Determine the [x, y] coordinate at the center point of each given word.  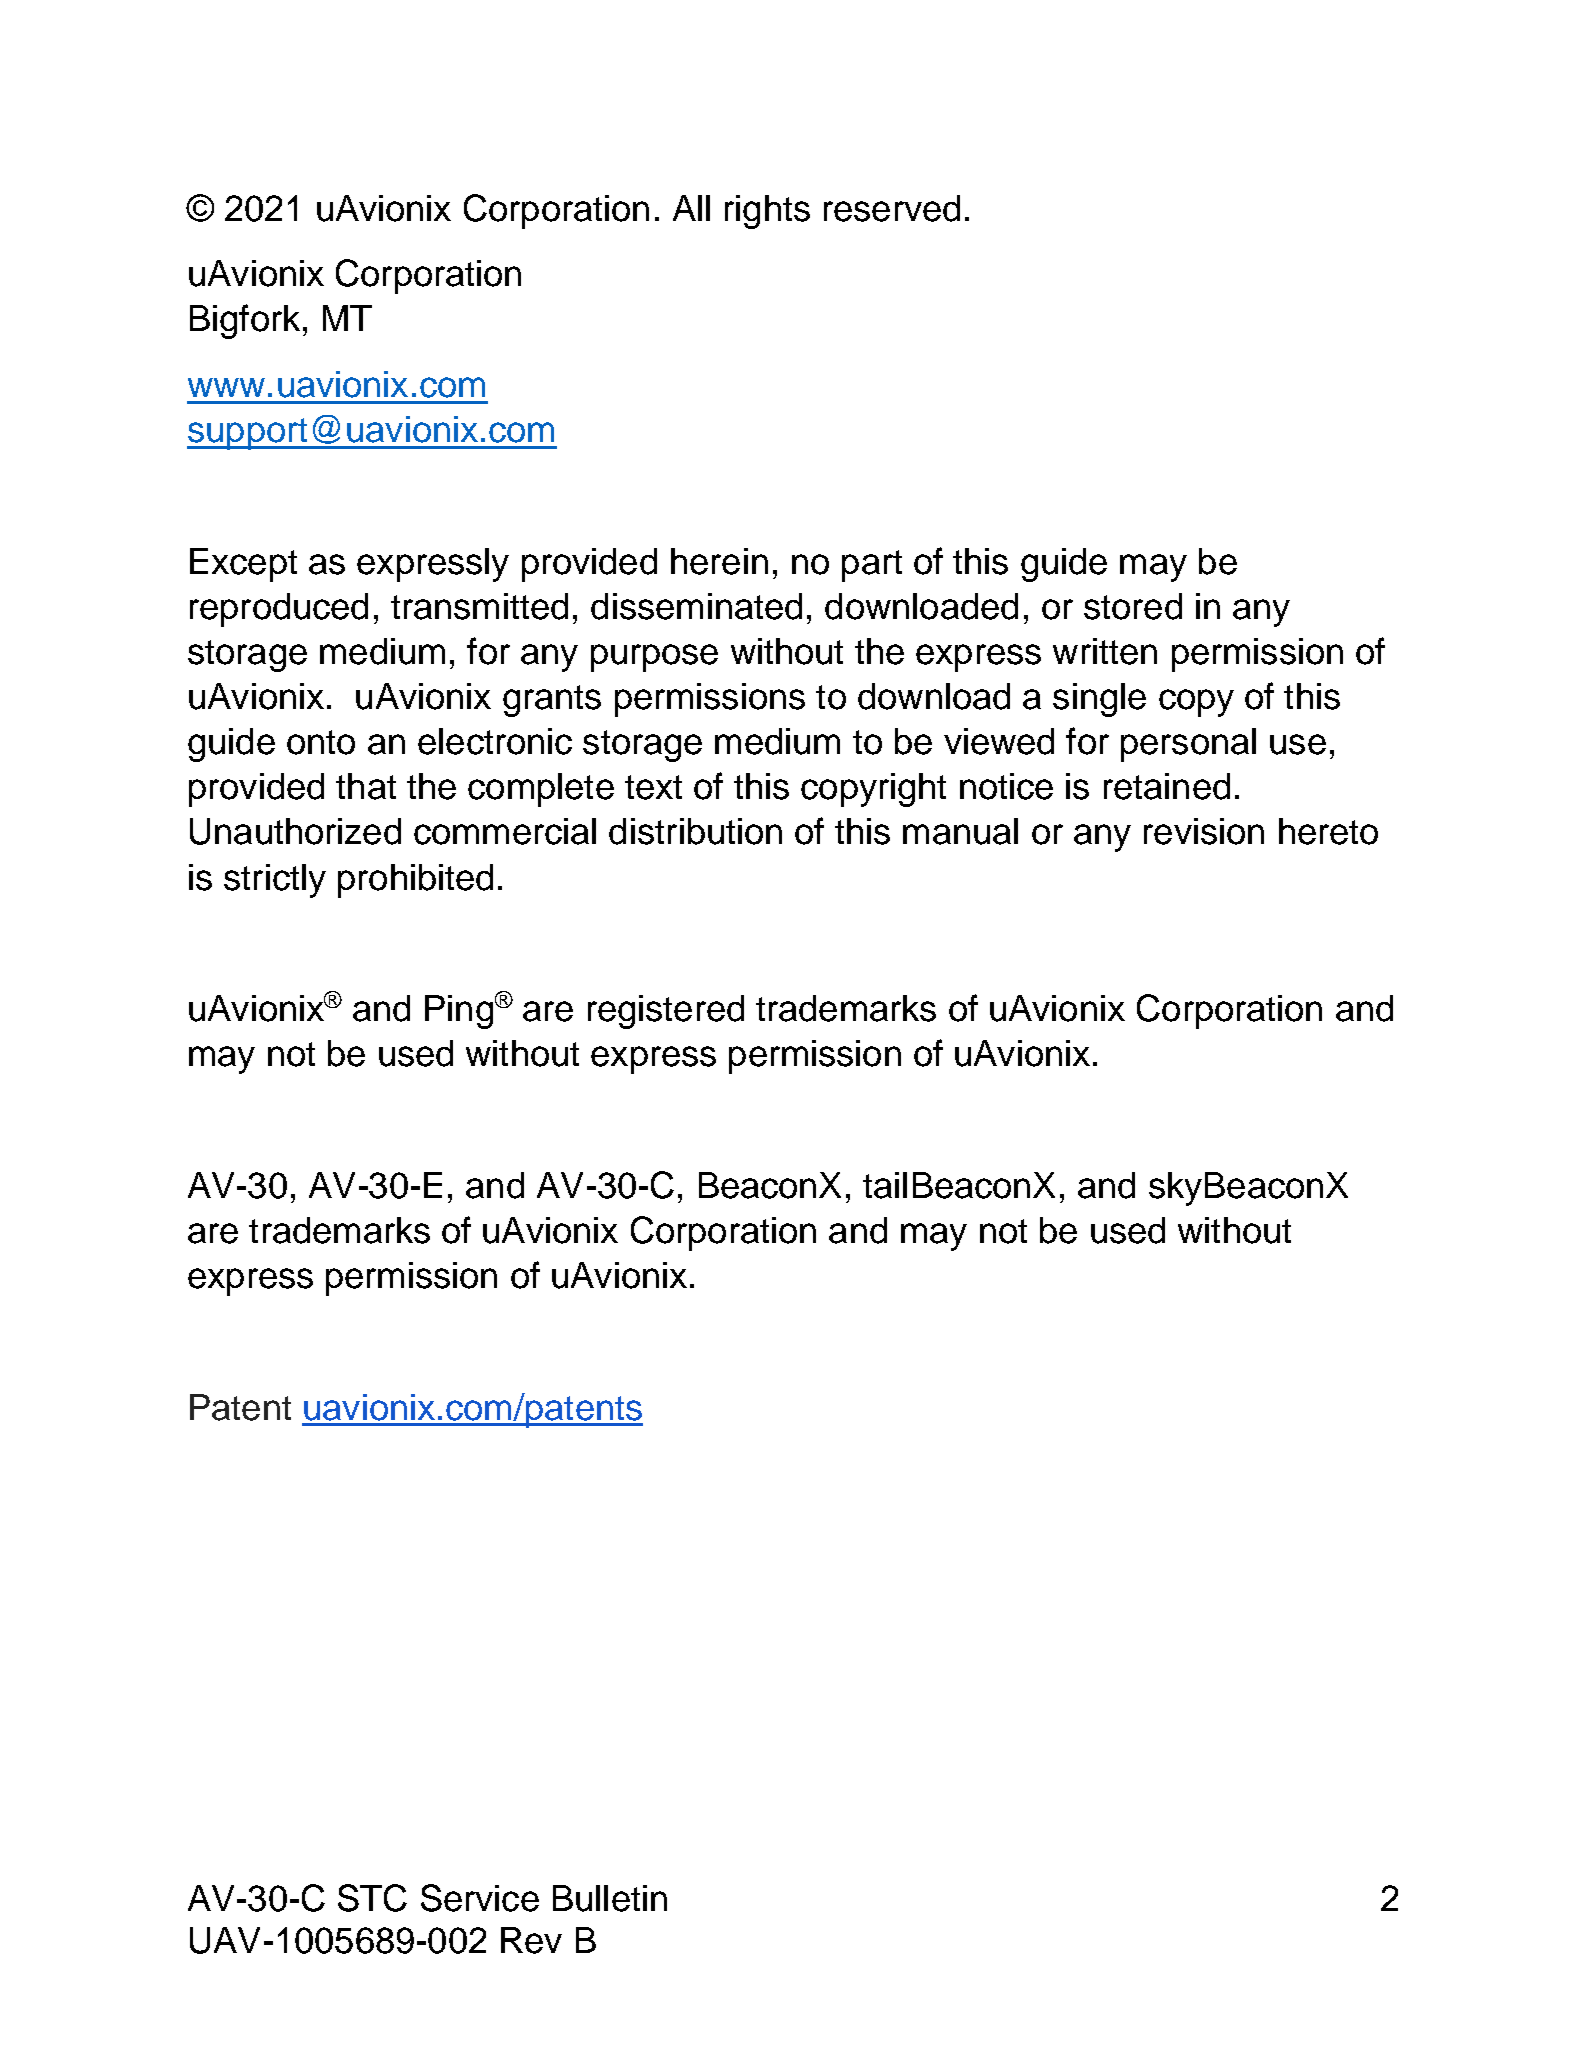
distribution [695, 831]
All [691, 208]
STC [372, 1898]
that [366, 786]
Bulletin [610, 1898]
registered [666, 1012]
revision [1204, 831]
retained [1167, 786]
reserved [892, 208]
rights [767, 212]
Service [480, 1898]
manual [960, 831]
